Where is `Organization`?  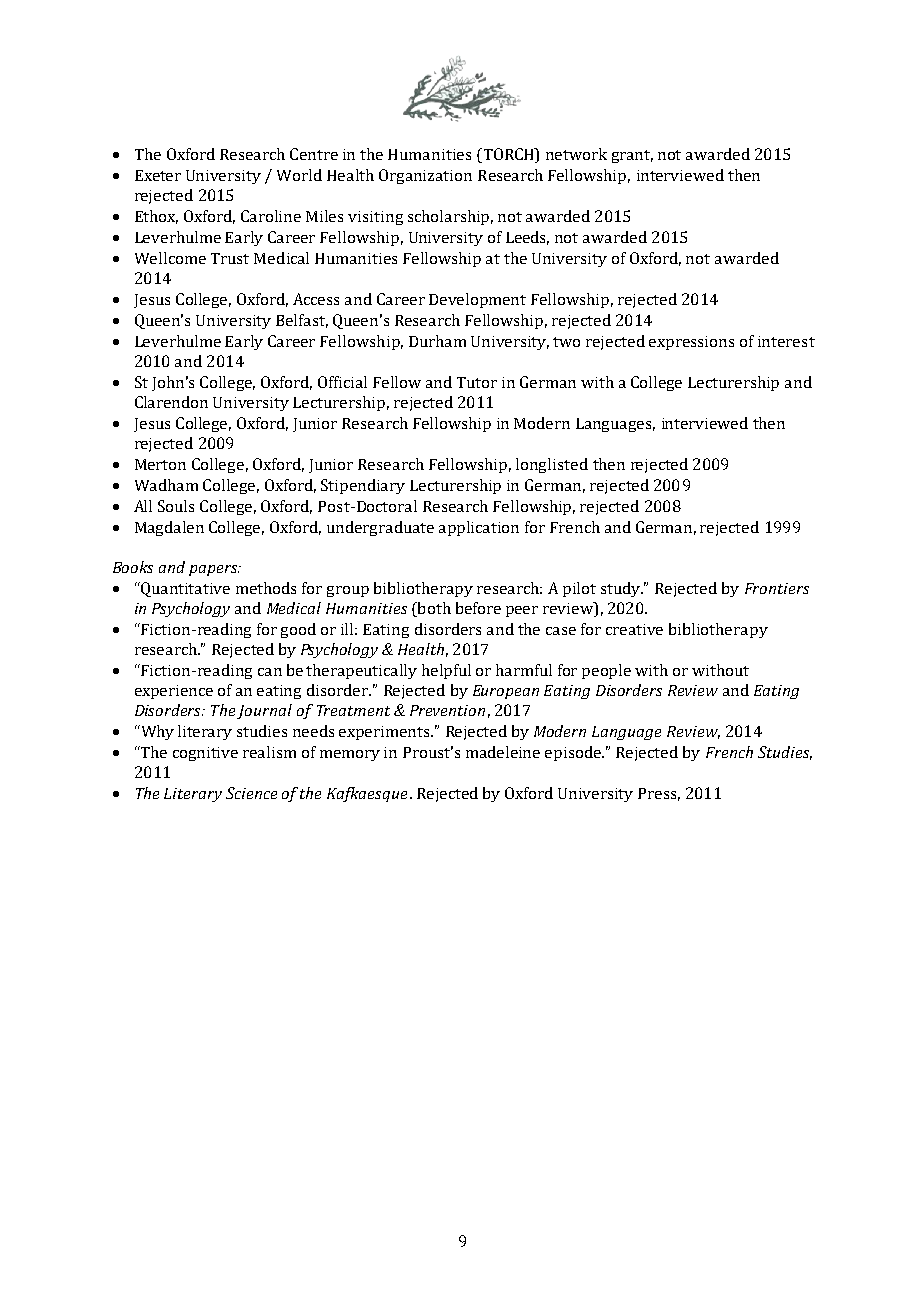
Organization is located at coordinates (425, 176).
